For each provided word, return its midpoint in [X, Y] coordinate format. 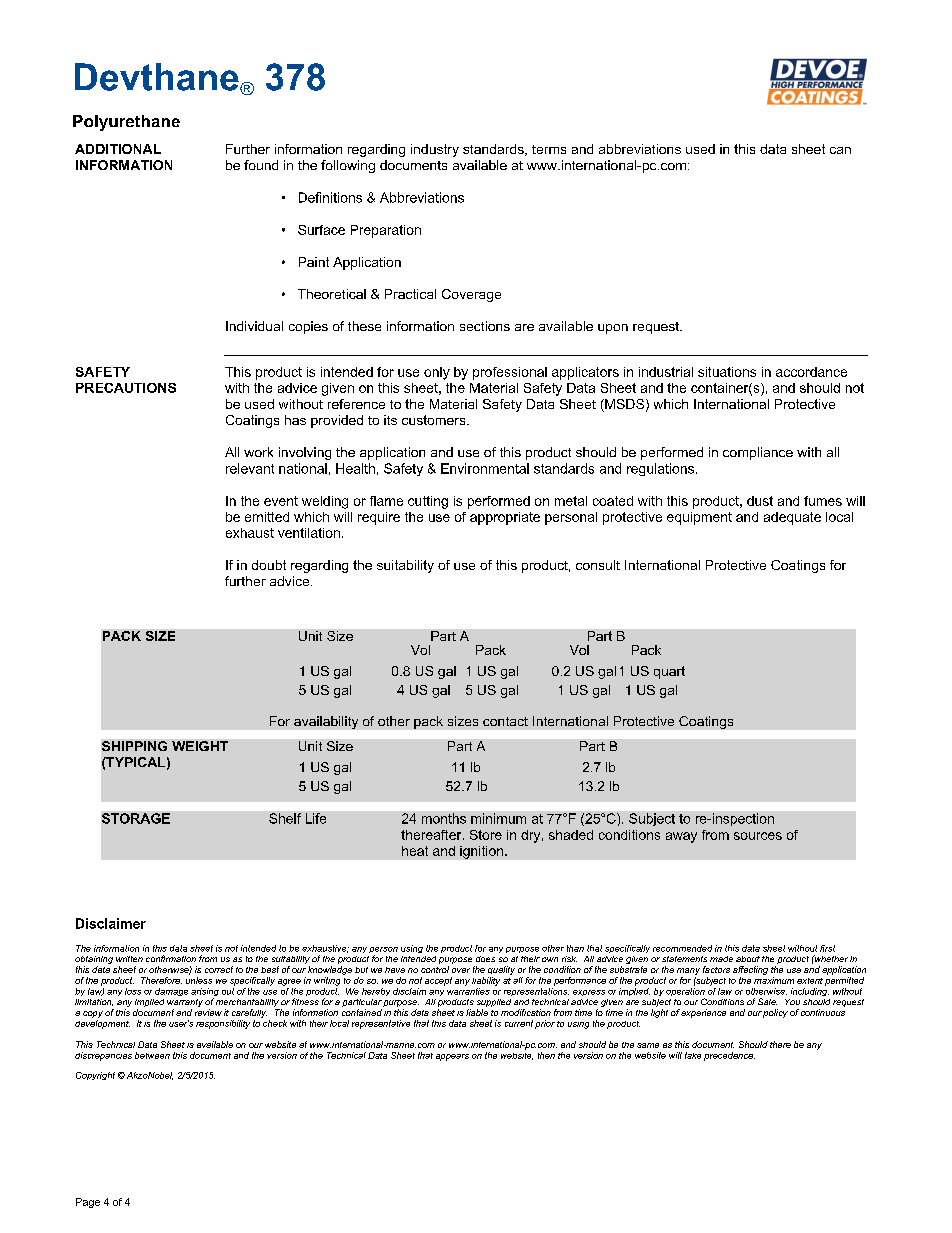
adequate [792, 518]
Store [486, 835]
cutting [428, 502]
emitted [267, 517]
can [840, 150]
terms [549, 149]
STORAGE [136, 818]
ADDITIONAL [118, 149]
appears [452, 1057]
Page [88, 1203]
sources [758, 836]
